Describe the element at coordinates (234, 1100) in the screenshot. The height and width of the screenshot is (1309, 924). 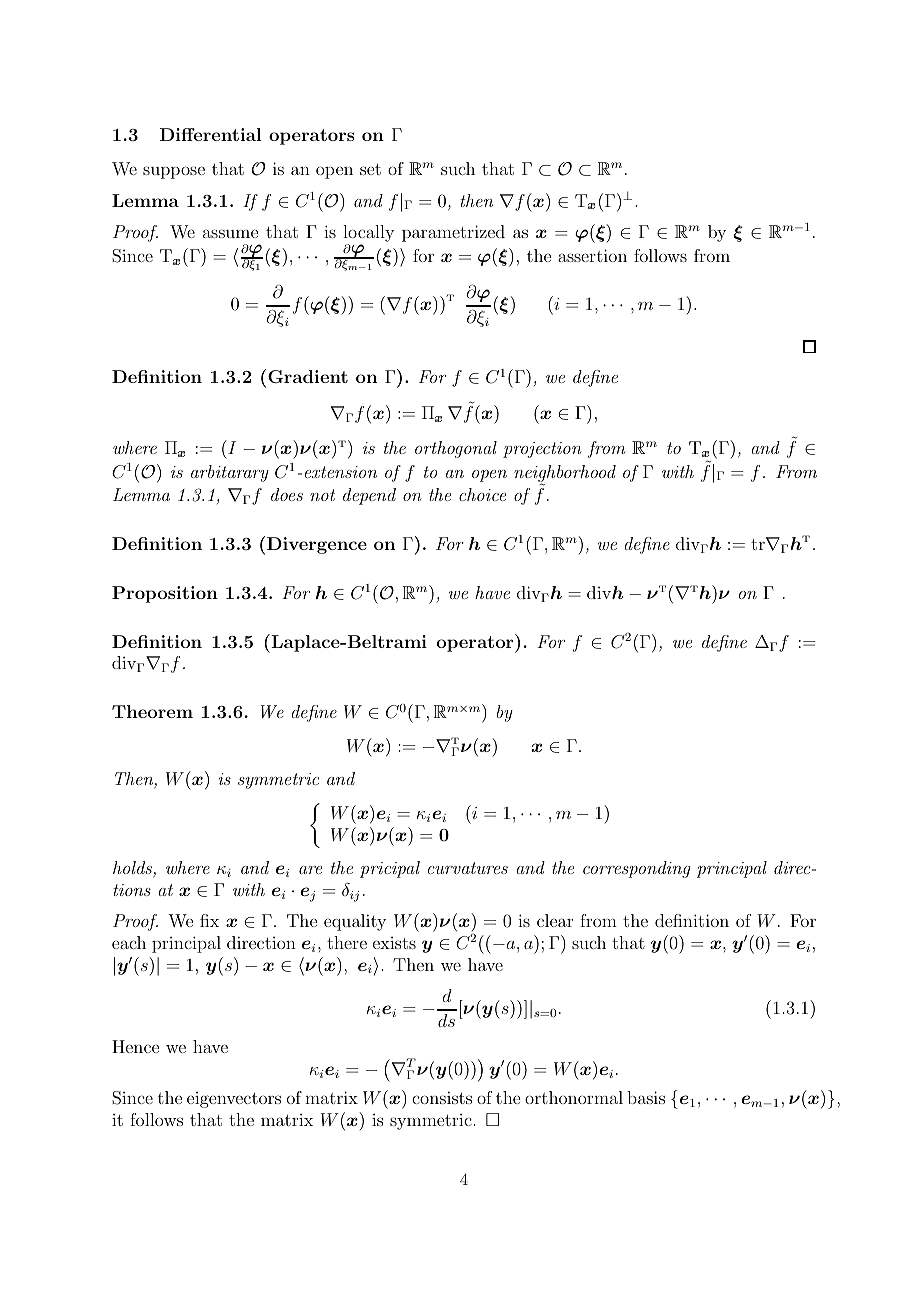
I see `eigenvectors` at that location.
